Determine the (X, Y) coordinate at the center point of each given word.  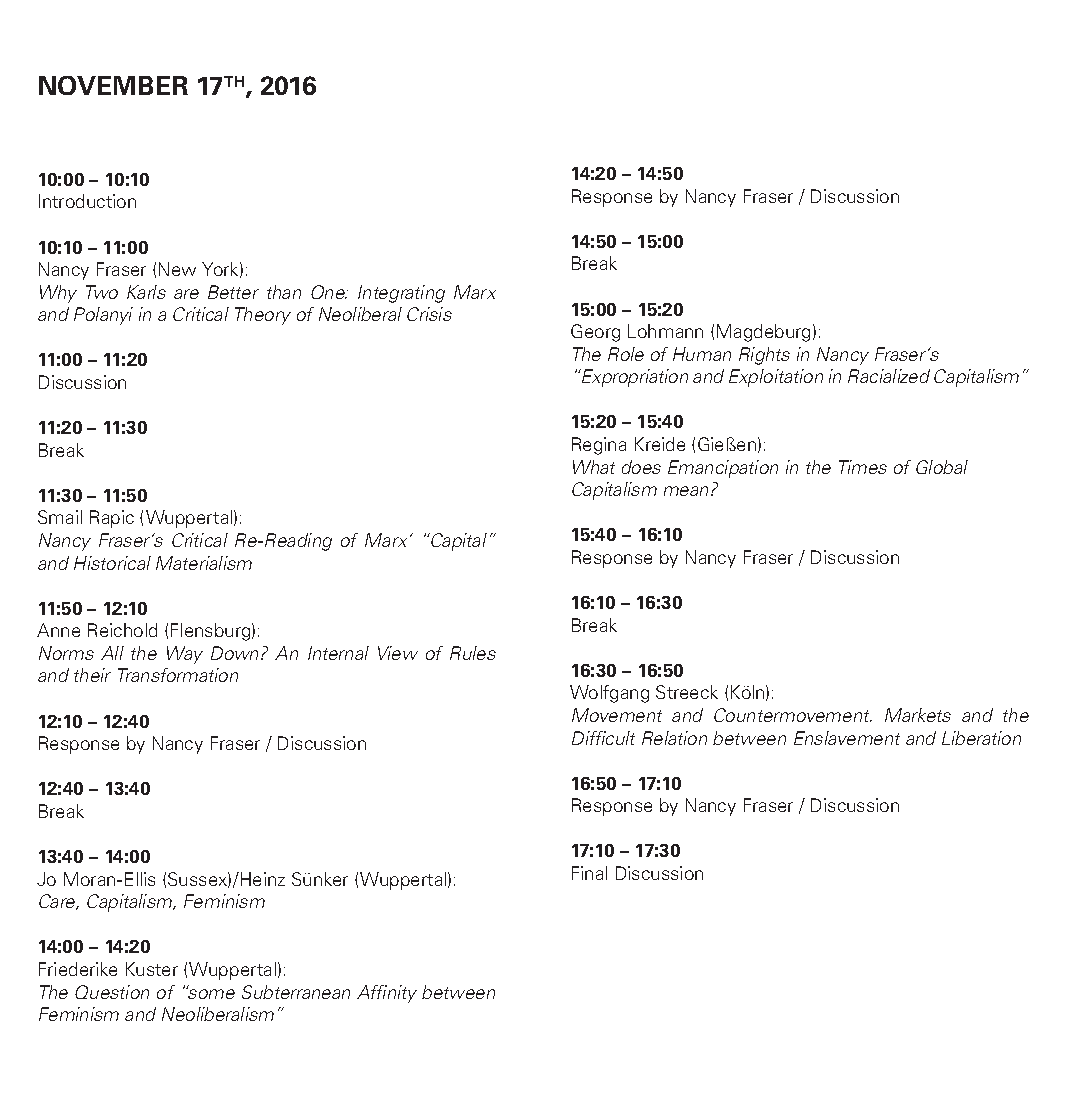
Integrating (401, 294)
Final (589, 873)
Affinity (387, 994)
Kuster (152, 969)
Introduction (87, 201)
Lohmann (665, 331)
